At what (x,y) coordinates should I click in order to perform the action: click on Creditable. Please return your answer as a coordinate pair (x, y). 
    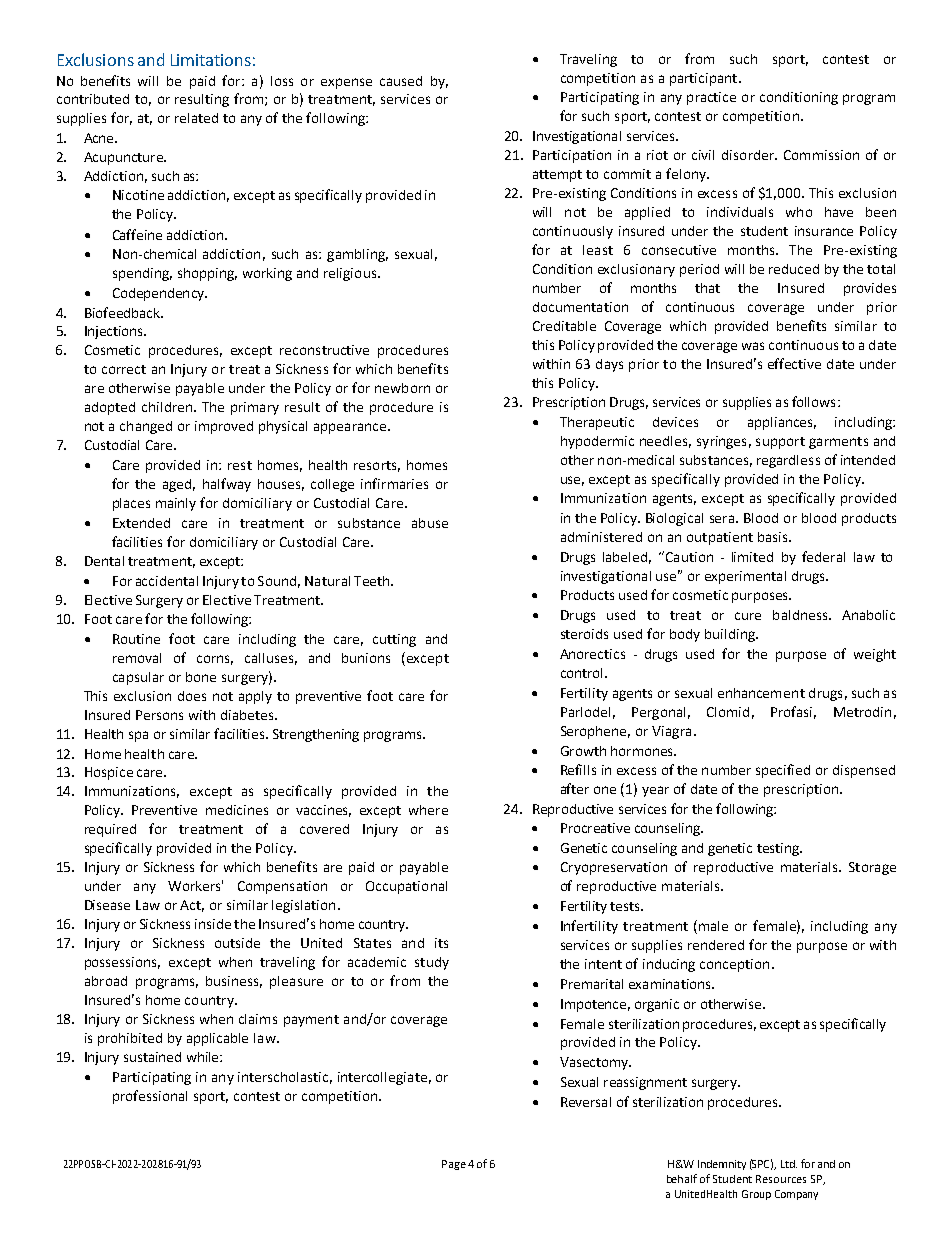
    Looking at the image, I should click on (564, 326).
